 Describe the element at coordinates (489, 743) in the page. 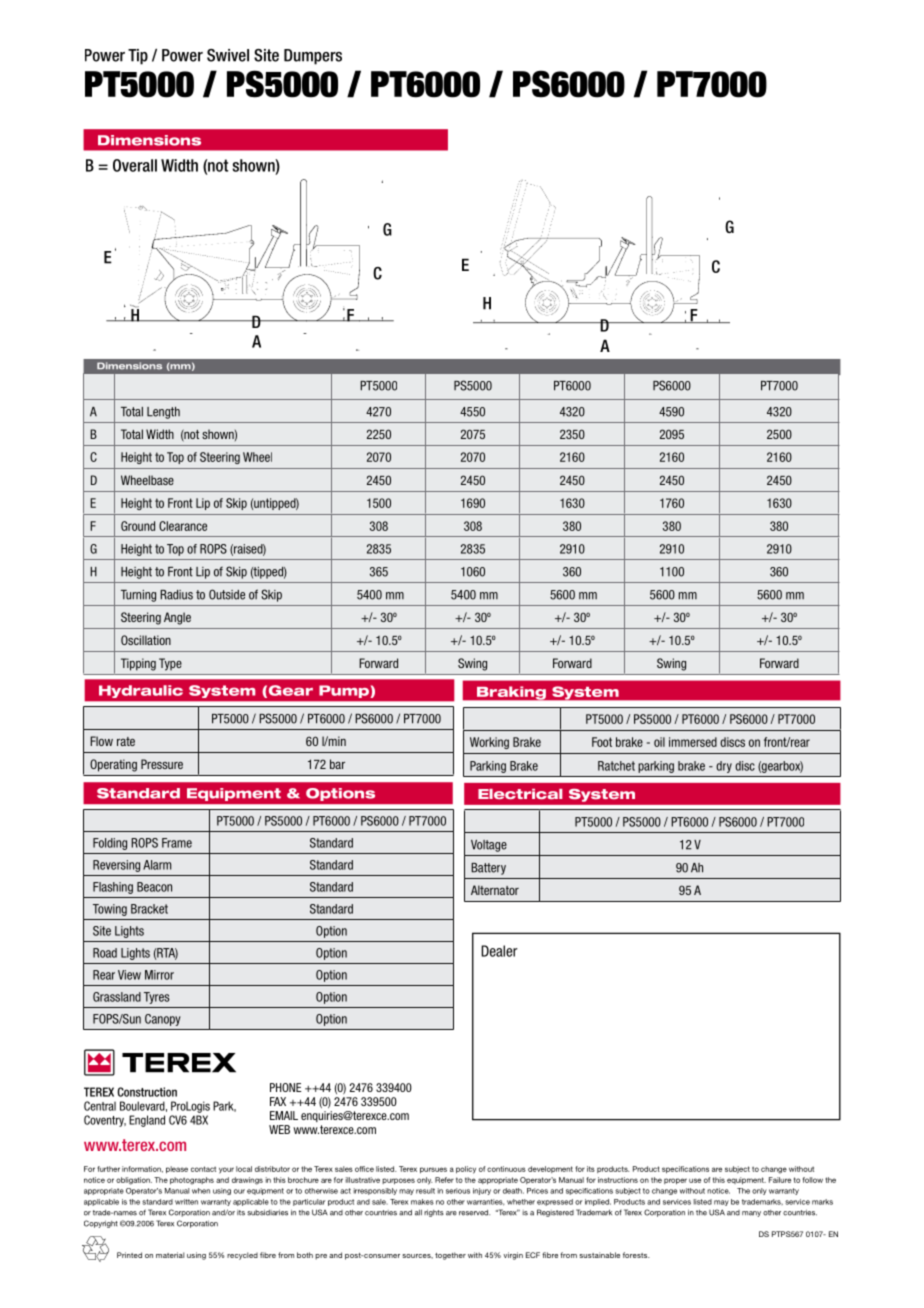

I see `Working` at that location.
